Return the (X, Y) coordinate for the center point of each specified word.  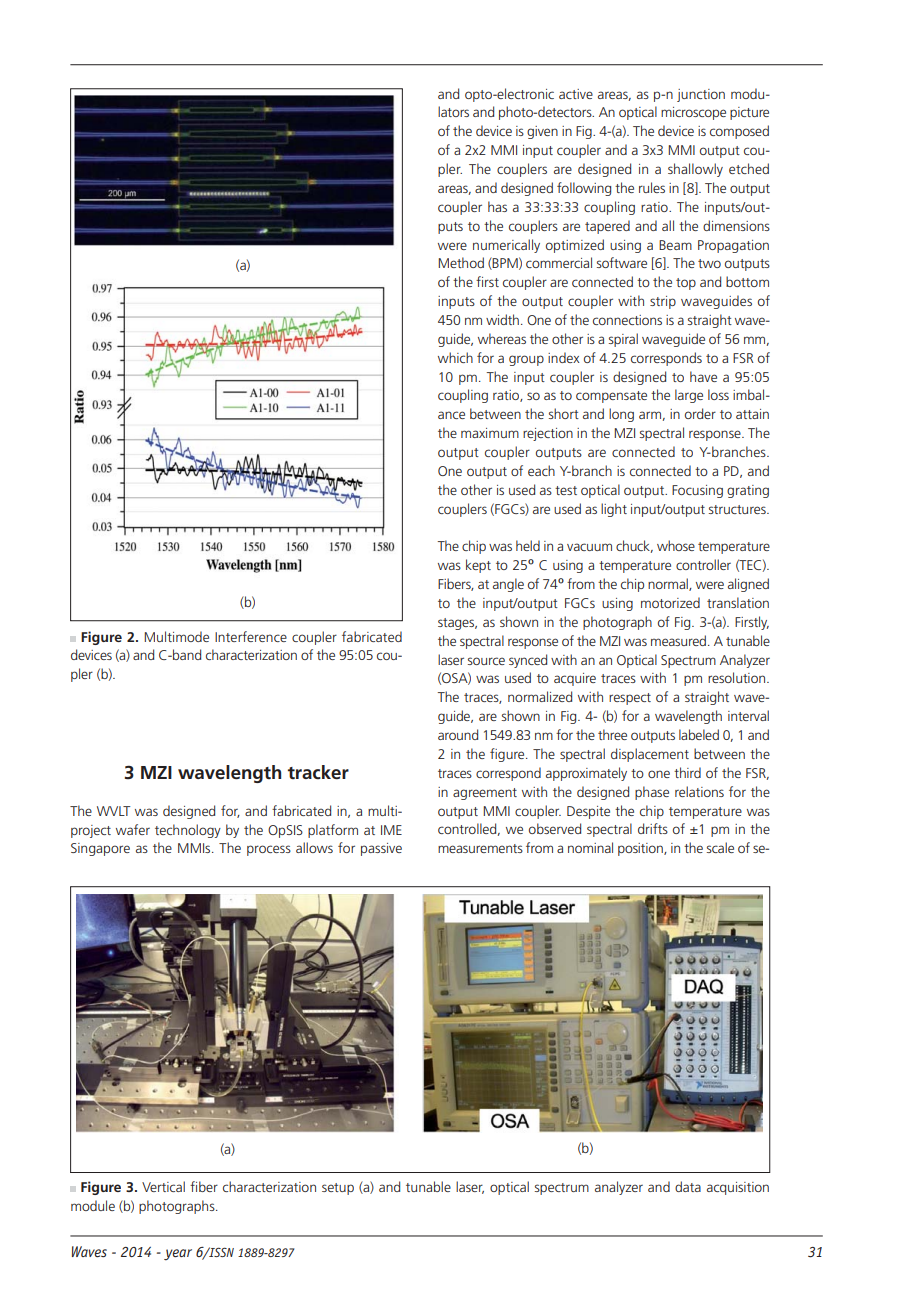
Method (461, 262)
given (542, 132)
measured (678, 640)
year (178, 1255)
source (486, 661)
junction (701, 95)
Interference (251, 636)
